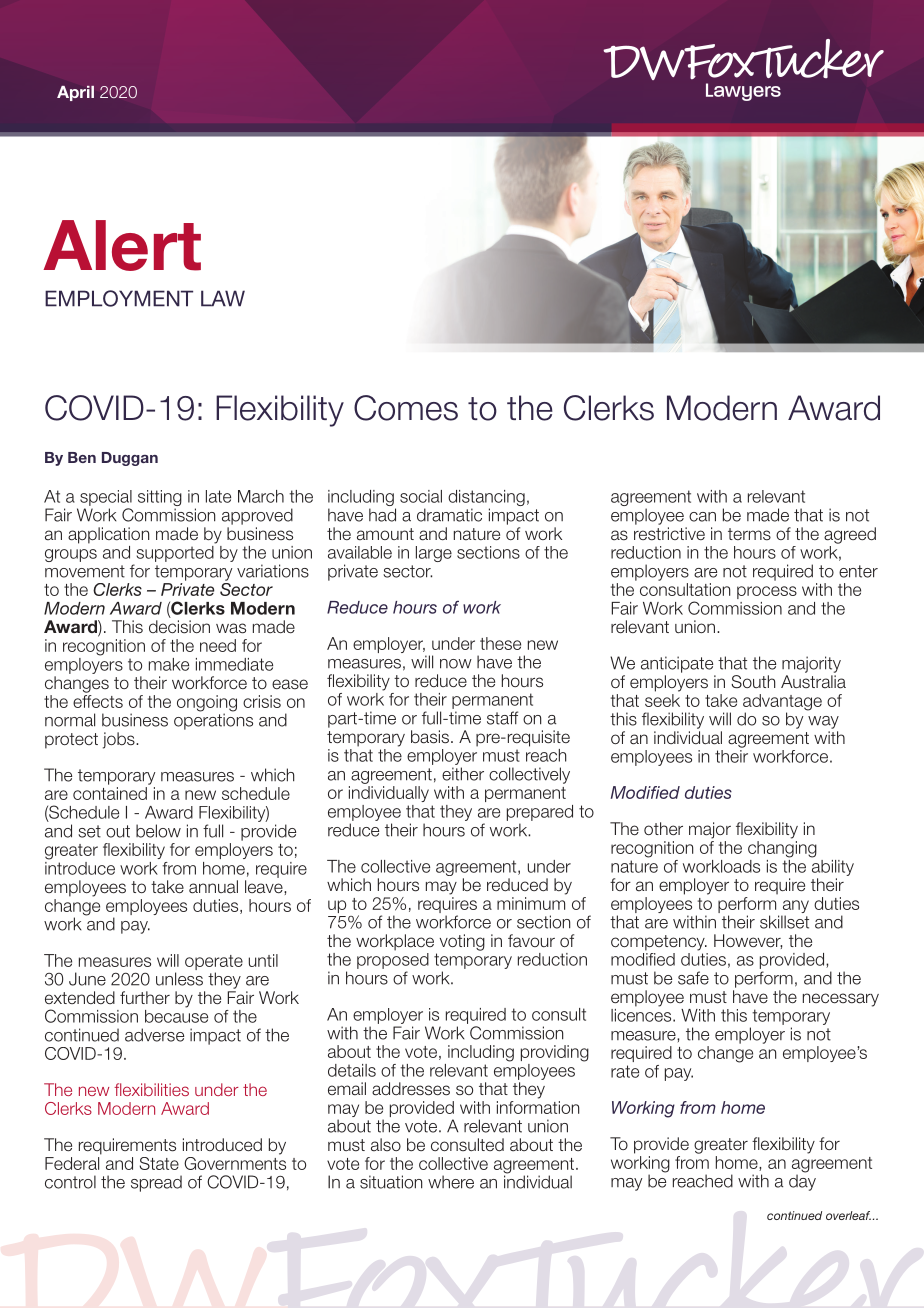 The width and height of the screenshot is (924, 1308). I want to click on Duggan, so click(130, 459).
